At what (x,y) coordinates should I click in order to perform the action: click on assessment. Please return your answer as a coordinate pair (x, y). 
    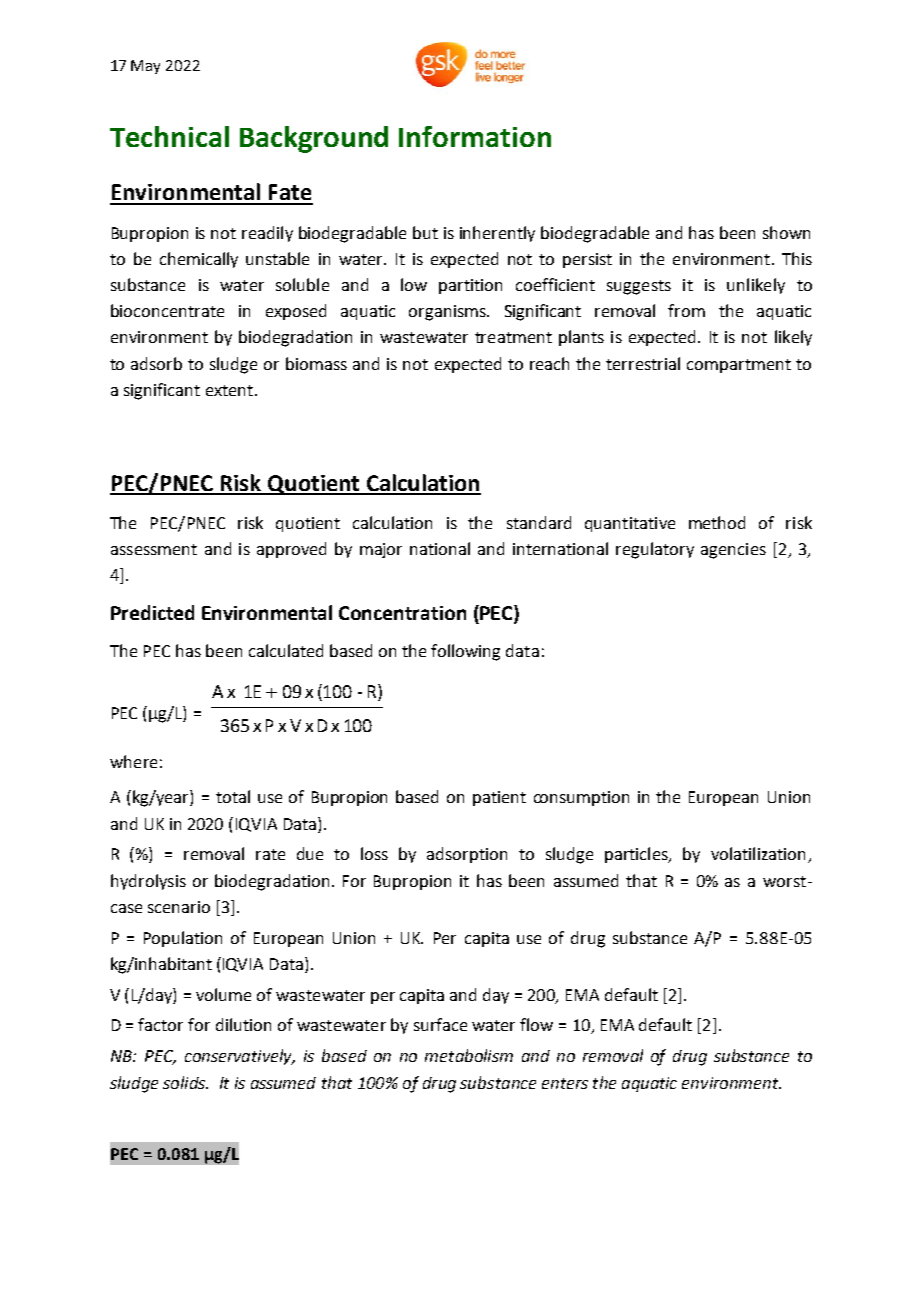
    Looking at the image, I should click on (154, 549).
